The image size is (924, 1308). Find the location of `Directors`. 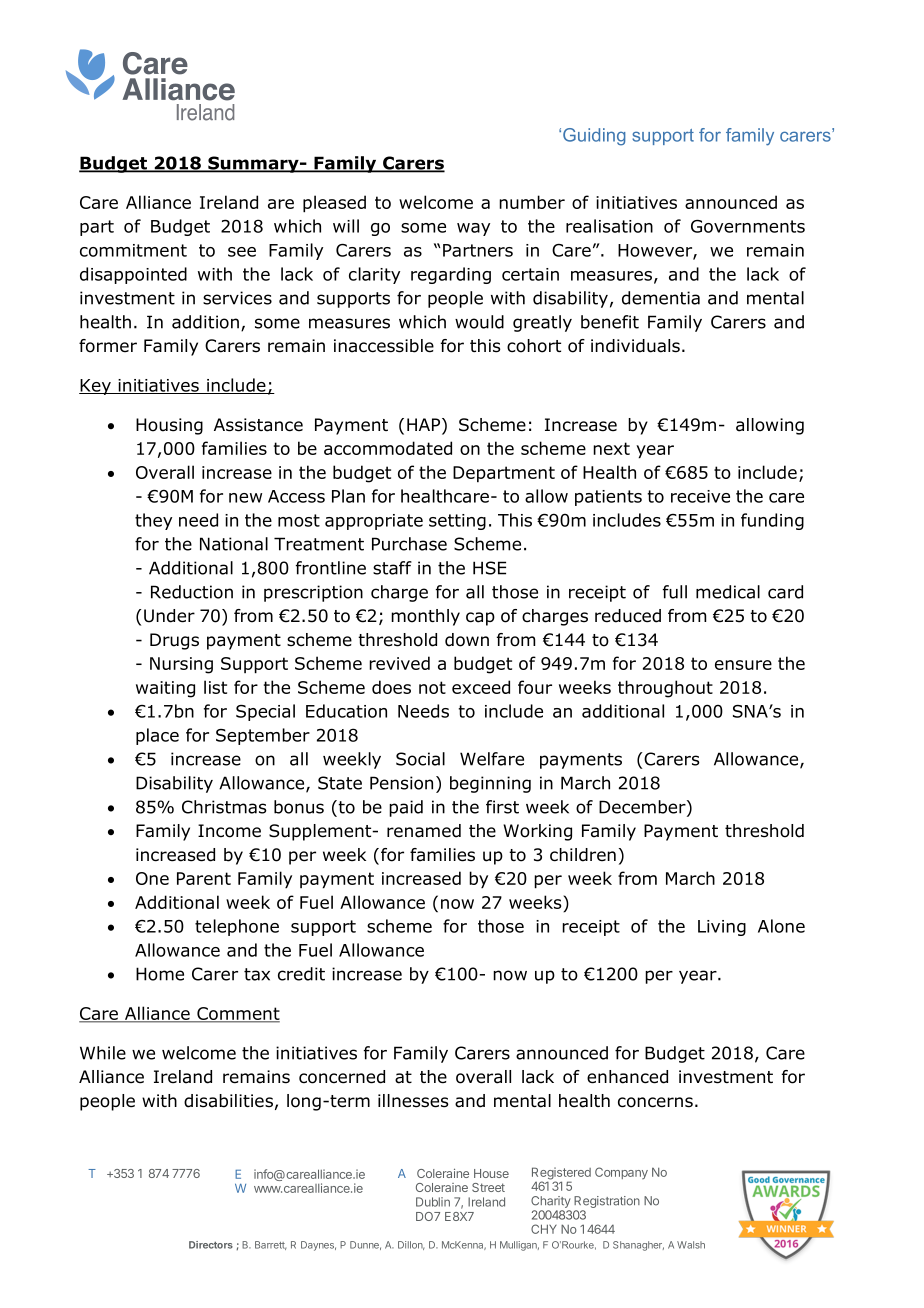

Directors is located at coordinates (211, 1245).
